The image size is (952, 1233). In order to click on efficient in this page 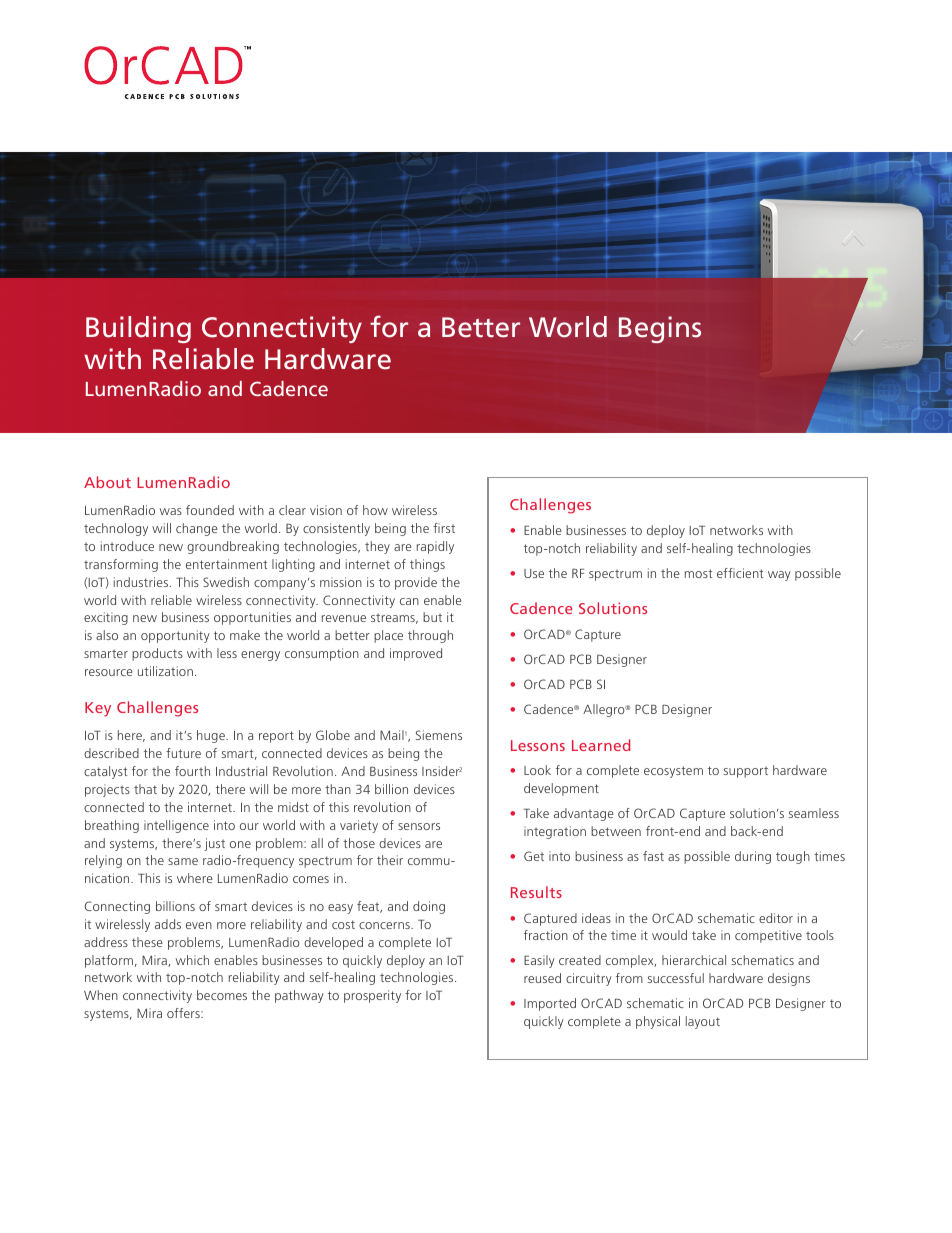, I will do `click(740, 573)`.
